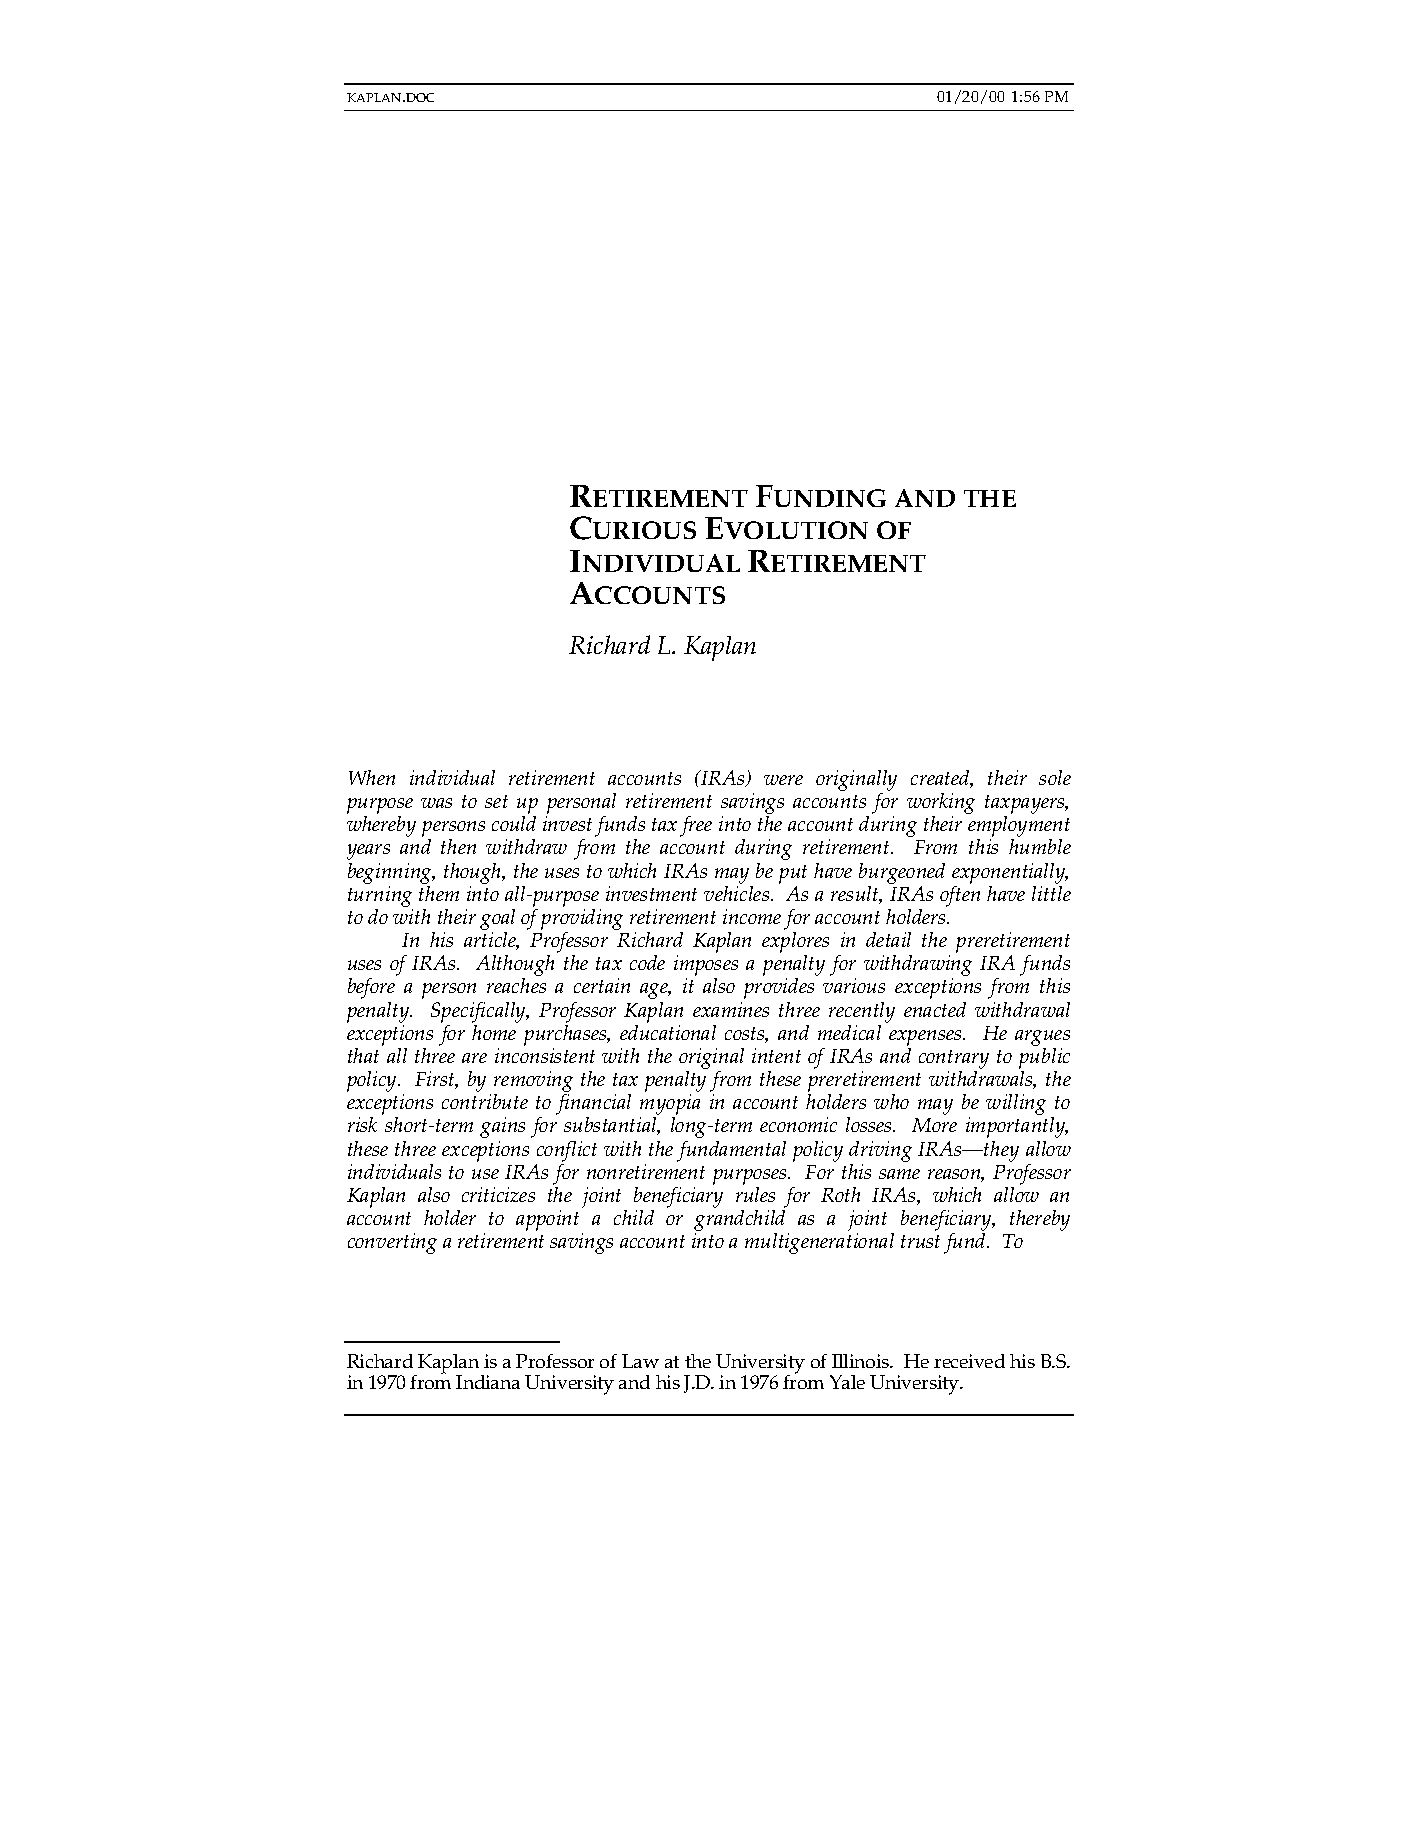  What do you see at coordinates (888, 939) in the document?
I see `detail` at bounding box center [888, 939].
